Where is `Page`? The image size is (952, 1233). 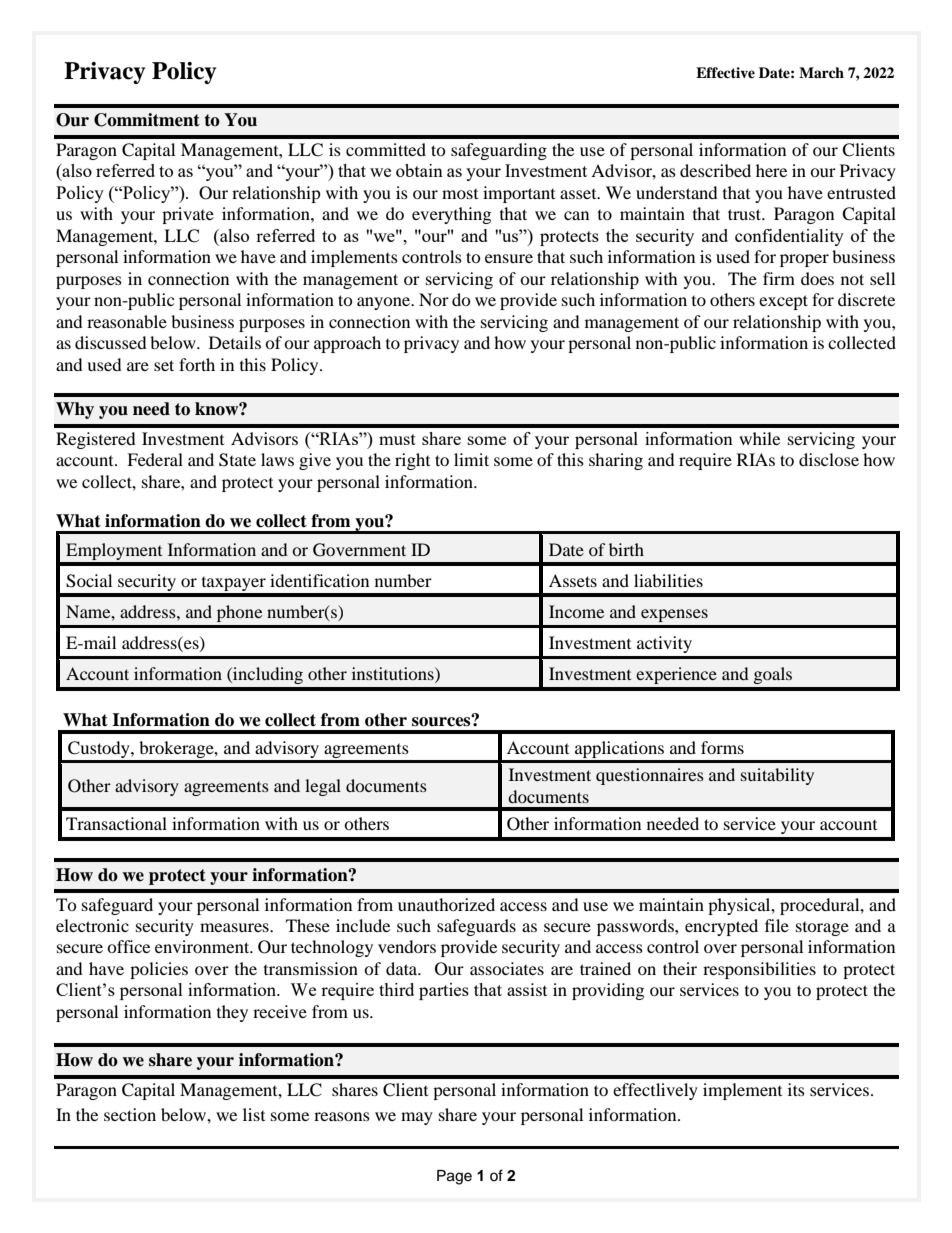
Page is located at coordinates (454, 1177).
